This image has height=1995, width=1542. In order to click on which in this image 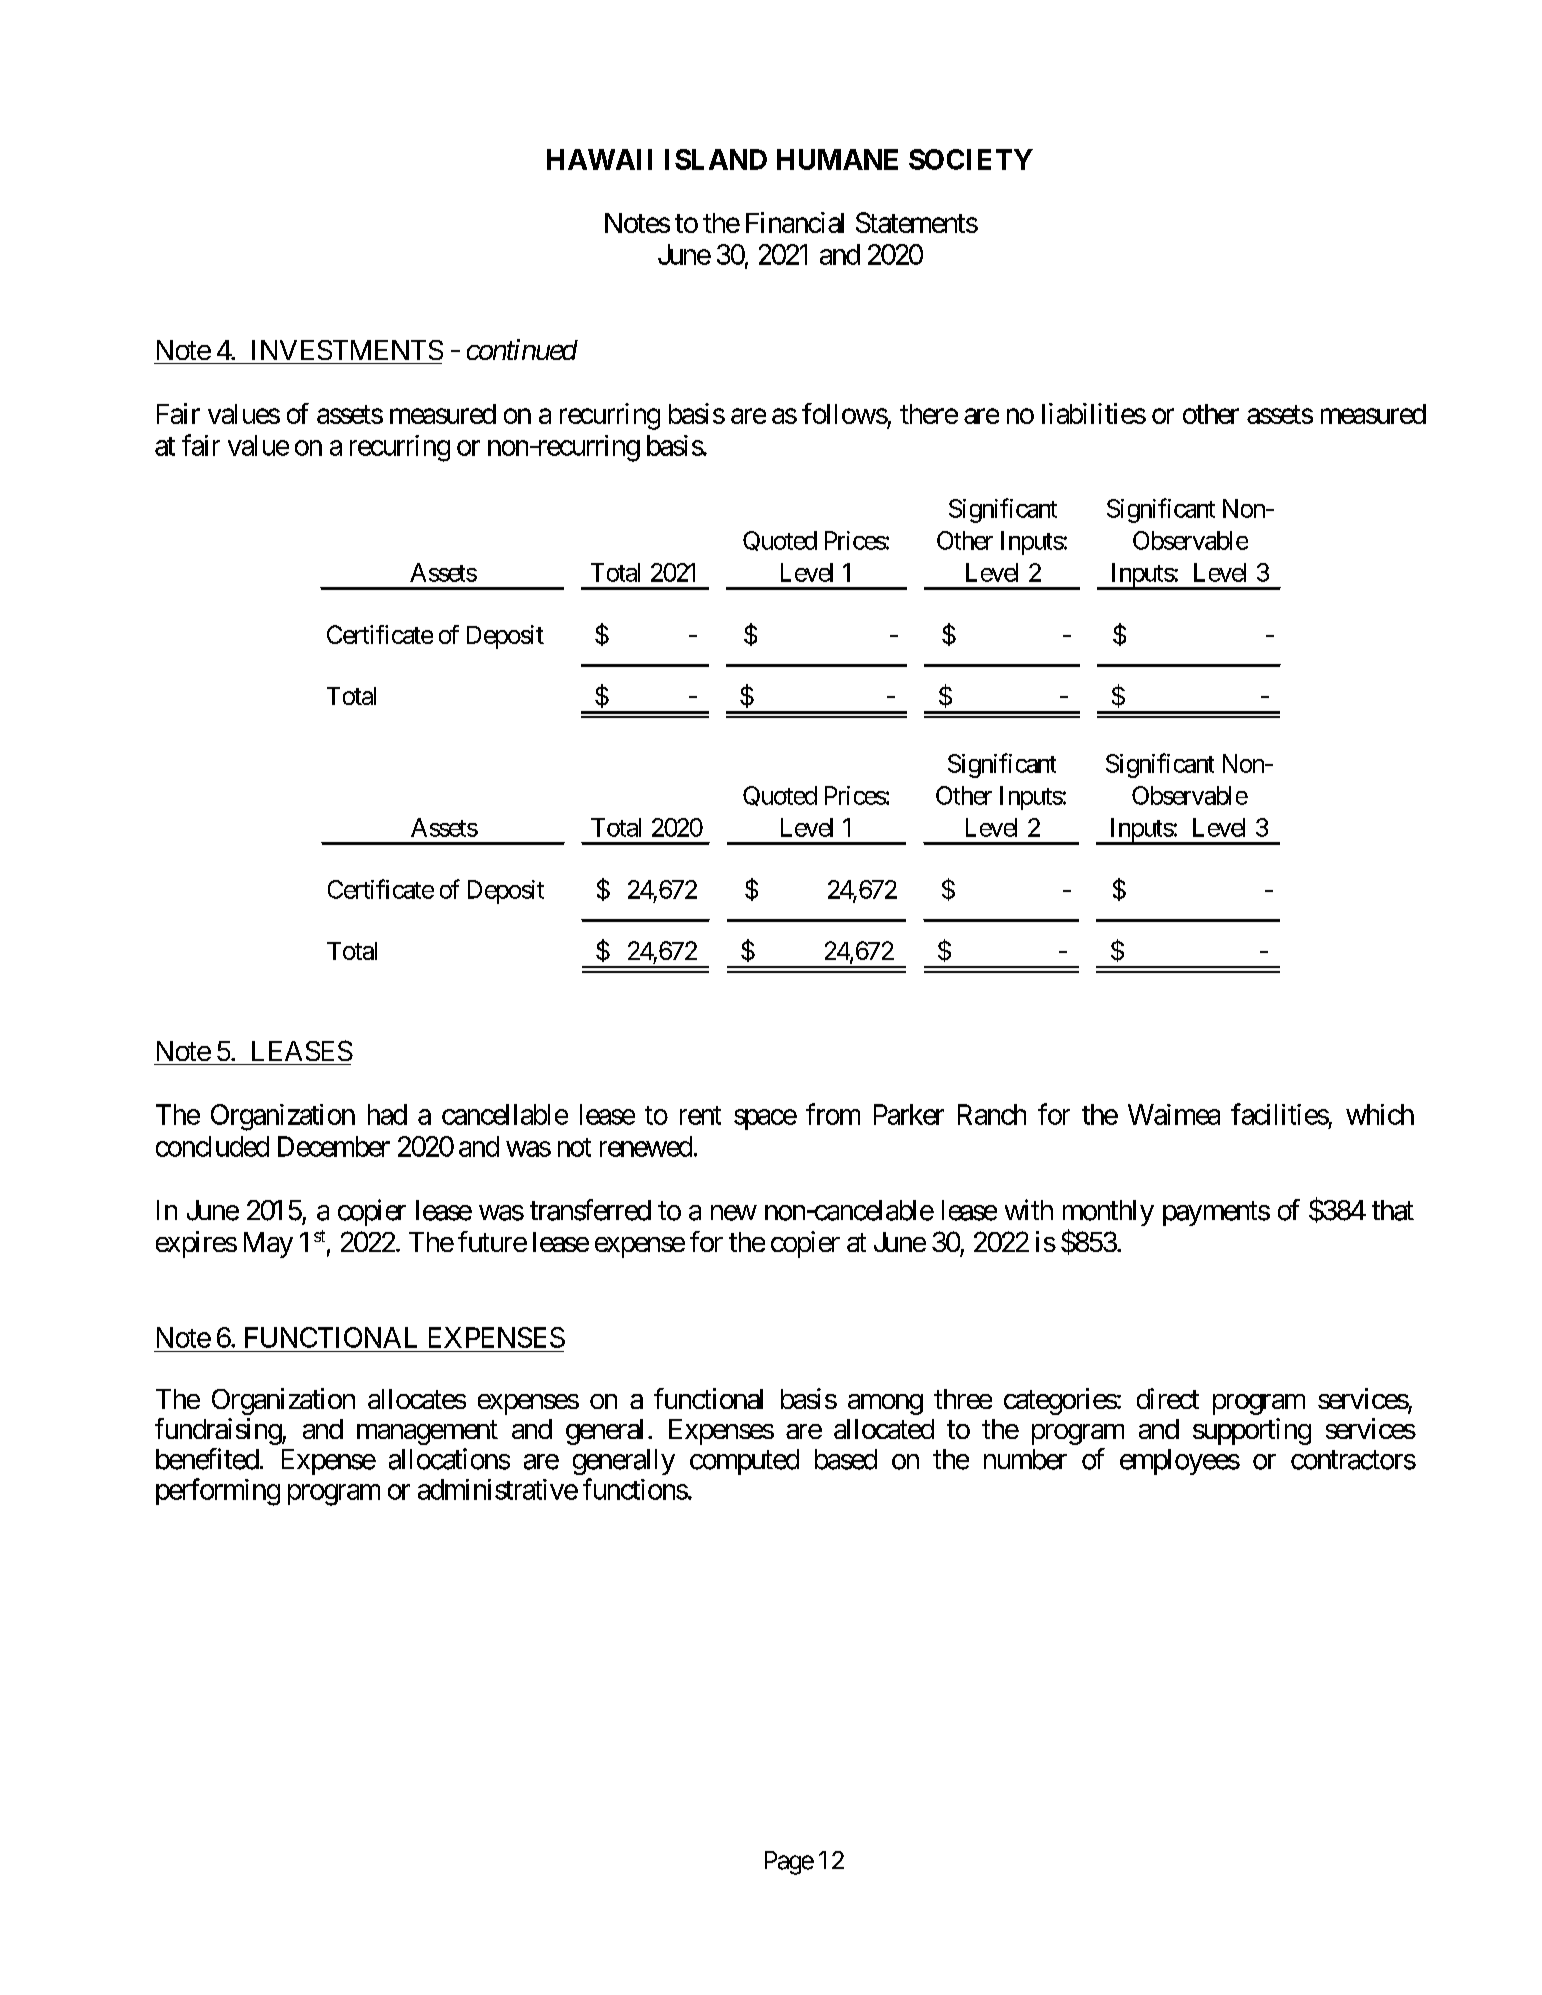, I will do `click(1380, 1114)`.
